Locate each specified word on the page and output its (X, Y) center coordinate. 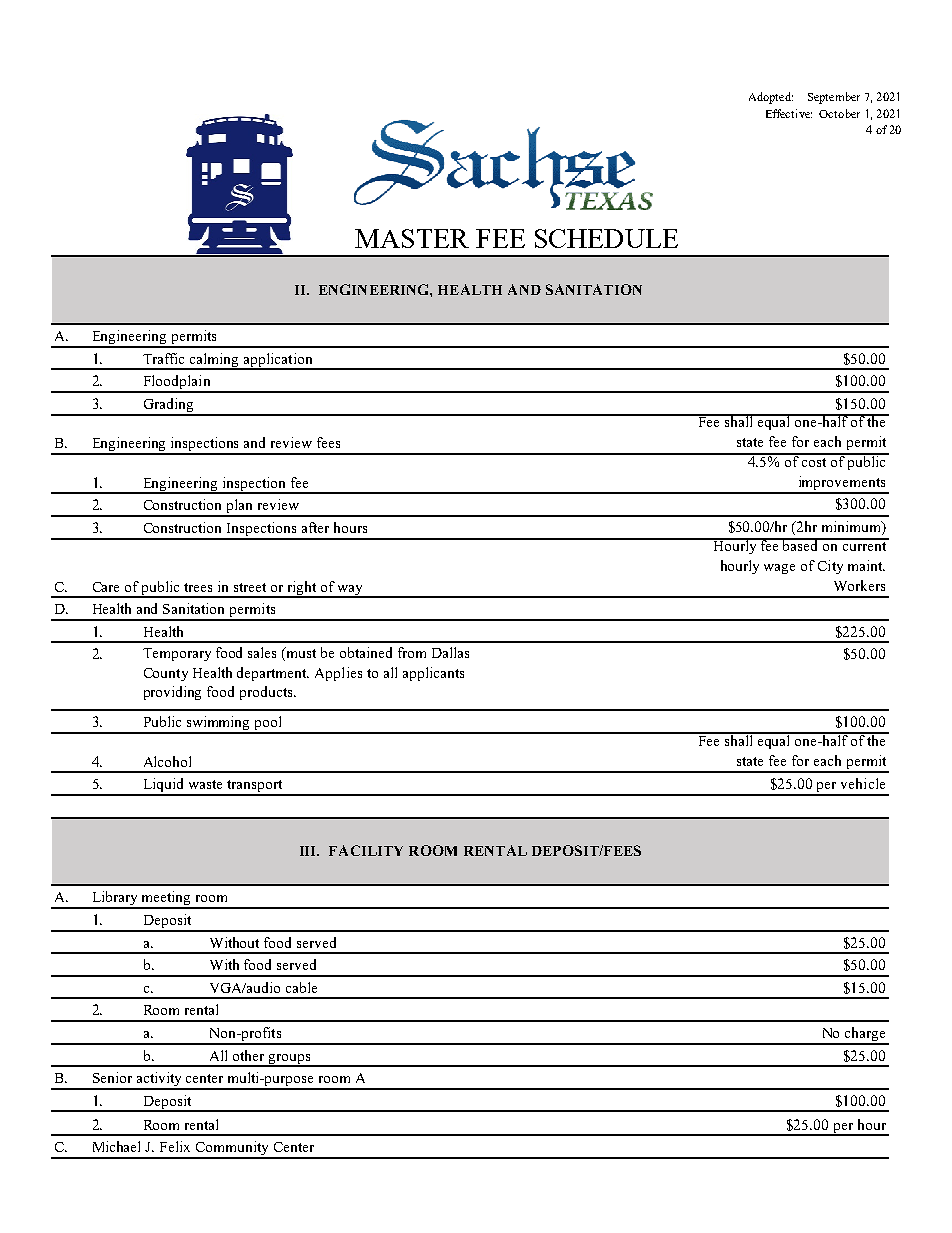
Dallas (450, 652)
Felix (175, 1146)
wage (779, 569)
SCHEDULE (606, 238)
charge (865, 1035)
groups (290, 1060)
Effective (789, 113)
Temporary (177, 654)
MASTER (412, 238)
